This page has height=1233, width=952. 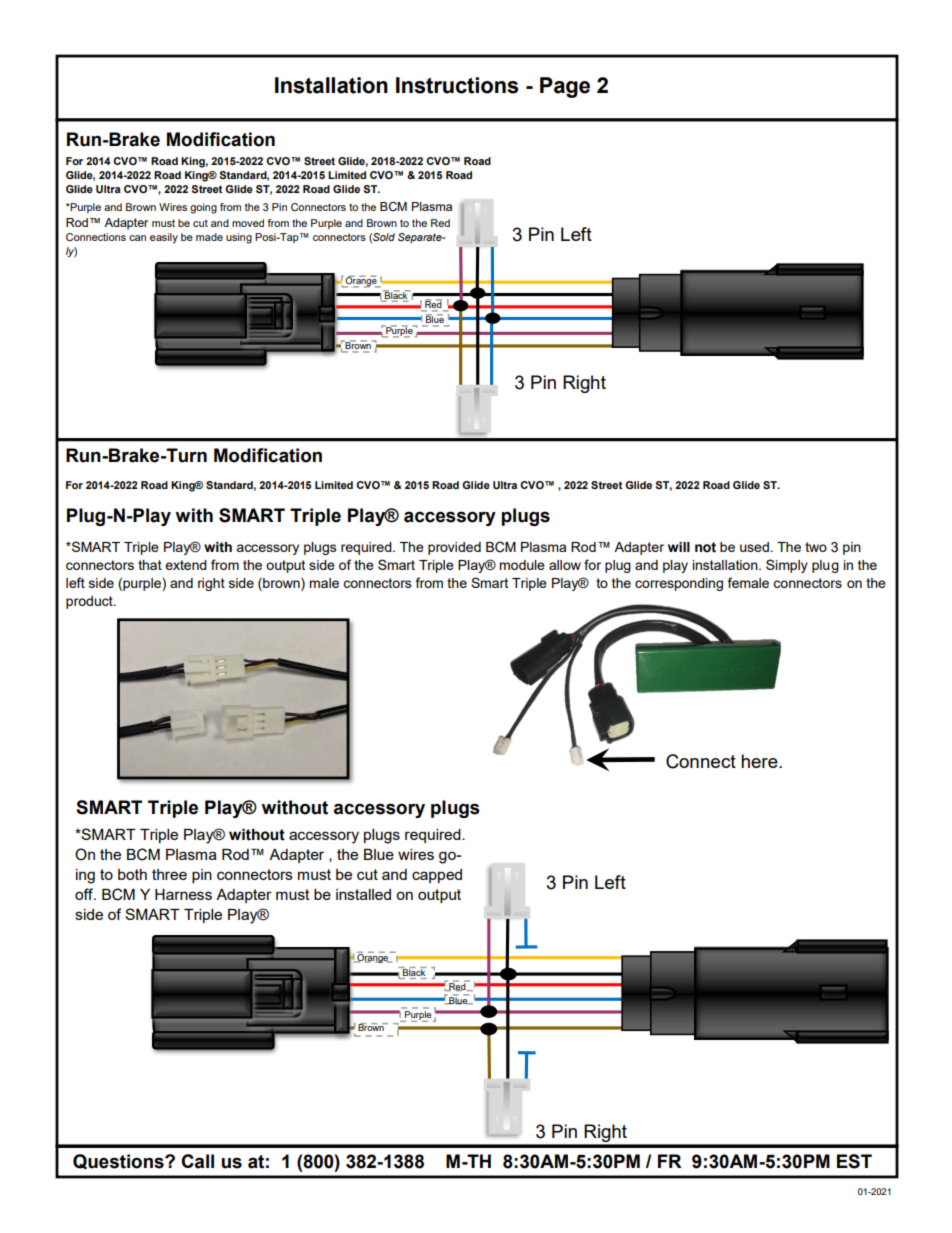 What do you see at coordinates (522, 565) in the page?
I see `module` at bounding box center [522, 565].
